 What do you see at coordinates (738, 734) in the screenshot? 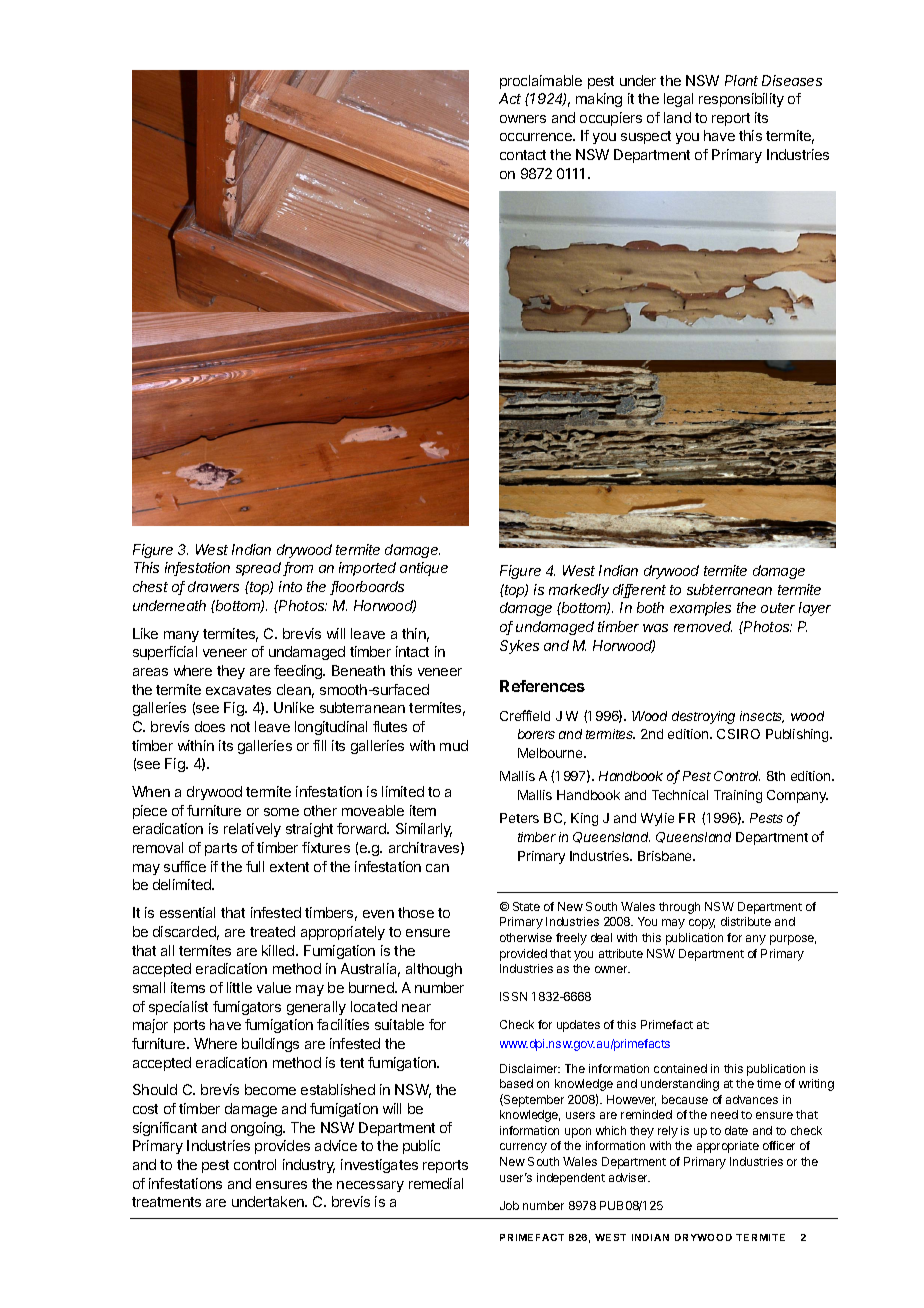
I see `CSIRO` at bounding box center [738, 734].
